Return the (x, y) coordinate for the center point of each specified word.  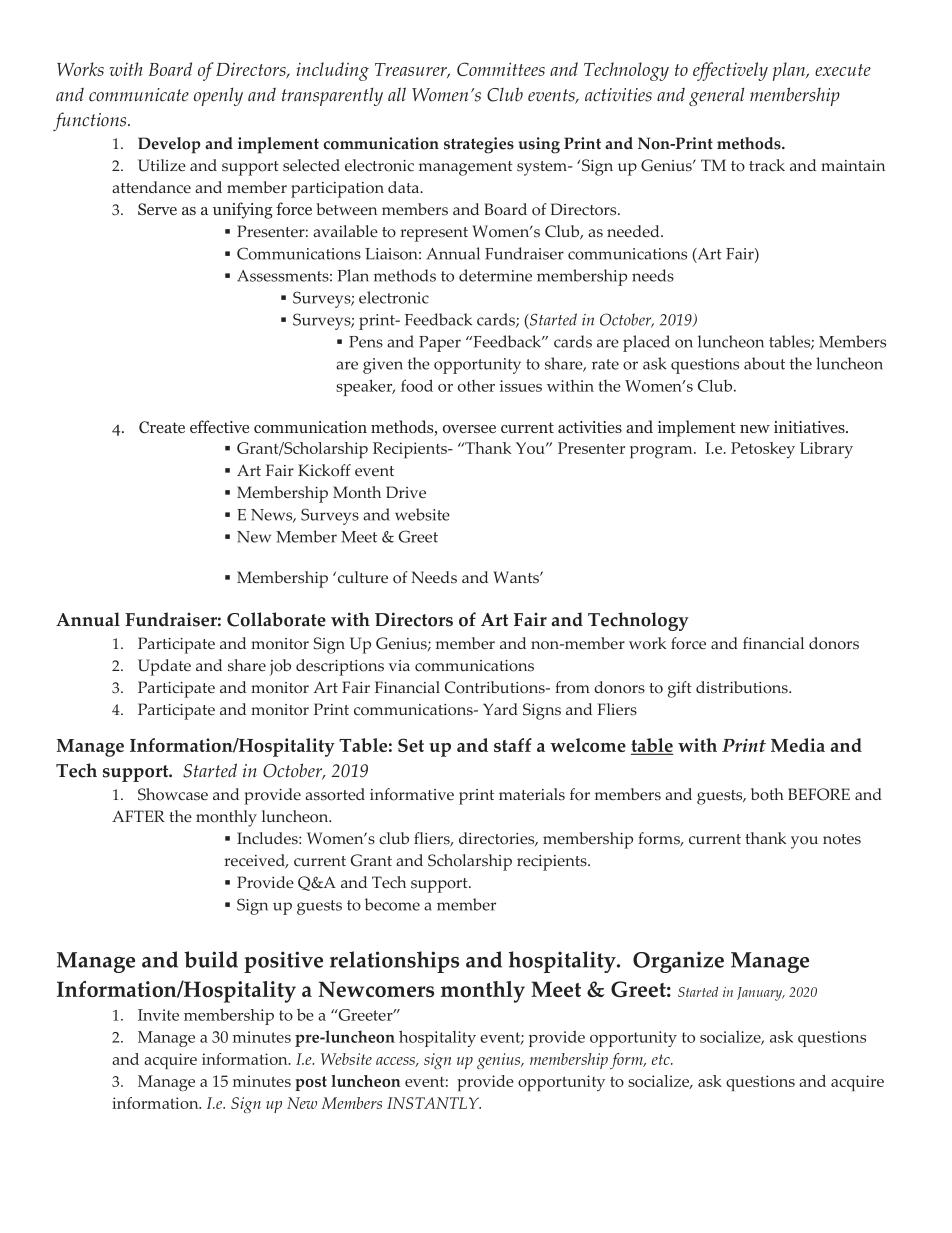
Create (162, 427)
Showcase (173, 794)
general (716, 96)
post (311, 1083)
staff (513, 745)
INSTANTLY (434, 1103)
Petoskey (763, 450)
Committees (501, 69)
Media (798, 745)
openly (218, 96)
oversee (469, 429)
